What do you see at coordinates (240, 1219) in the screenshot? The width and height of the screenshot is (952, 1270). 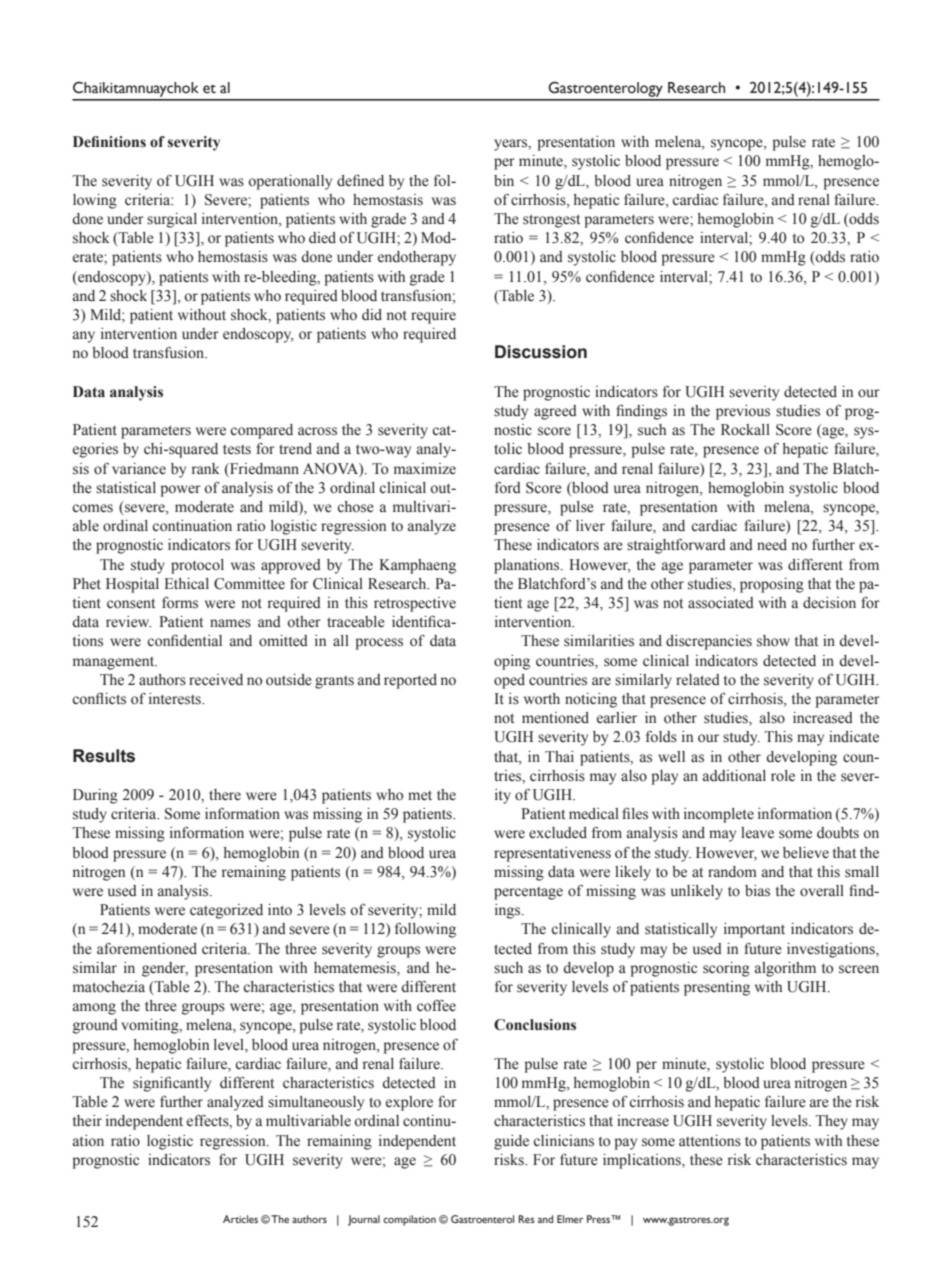 I see `Articles` at bounding box center [240, 1219].
